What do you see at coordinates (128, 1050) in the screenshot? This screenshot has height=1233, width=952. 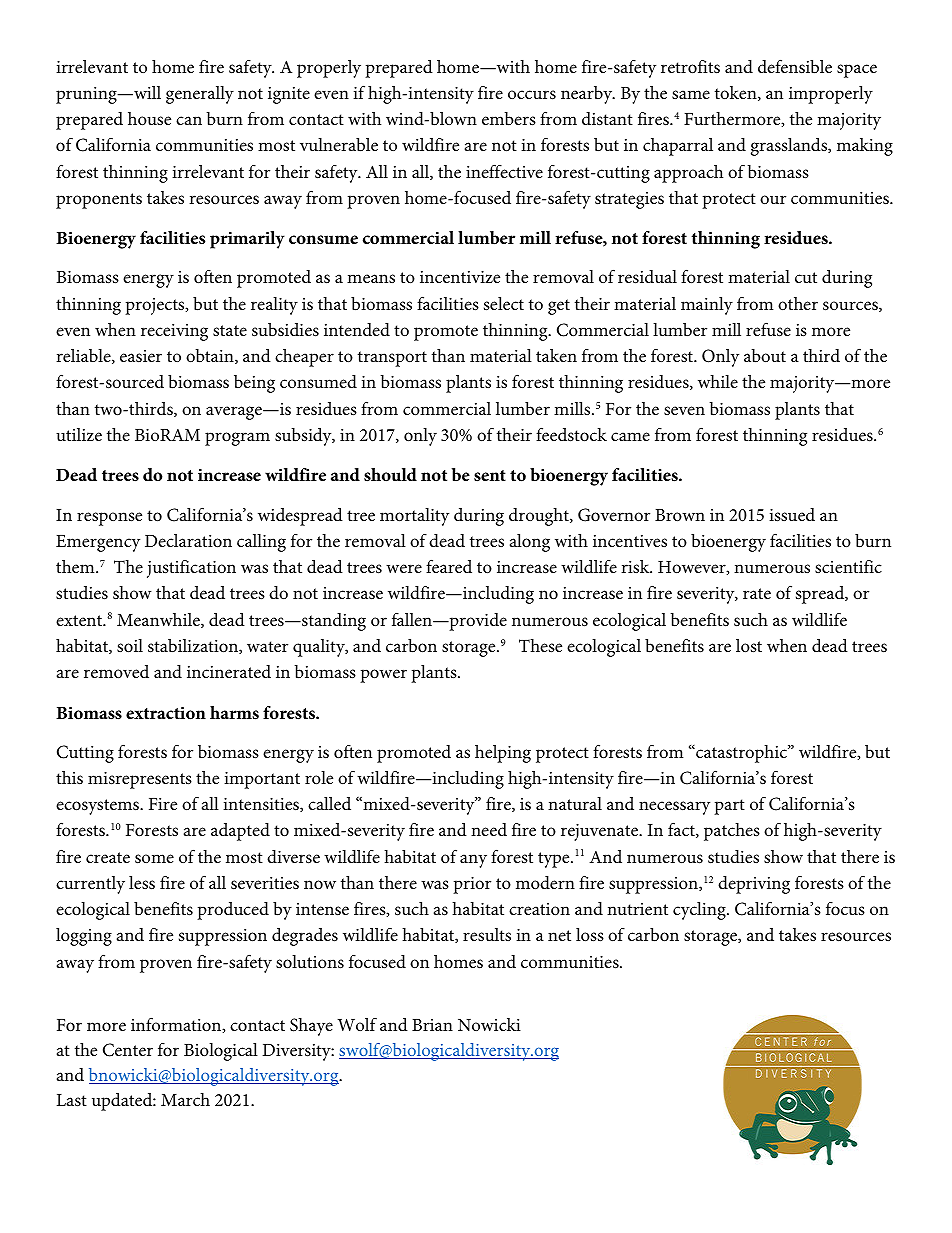 I see `Center` at bounding box center [128, 1050].
